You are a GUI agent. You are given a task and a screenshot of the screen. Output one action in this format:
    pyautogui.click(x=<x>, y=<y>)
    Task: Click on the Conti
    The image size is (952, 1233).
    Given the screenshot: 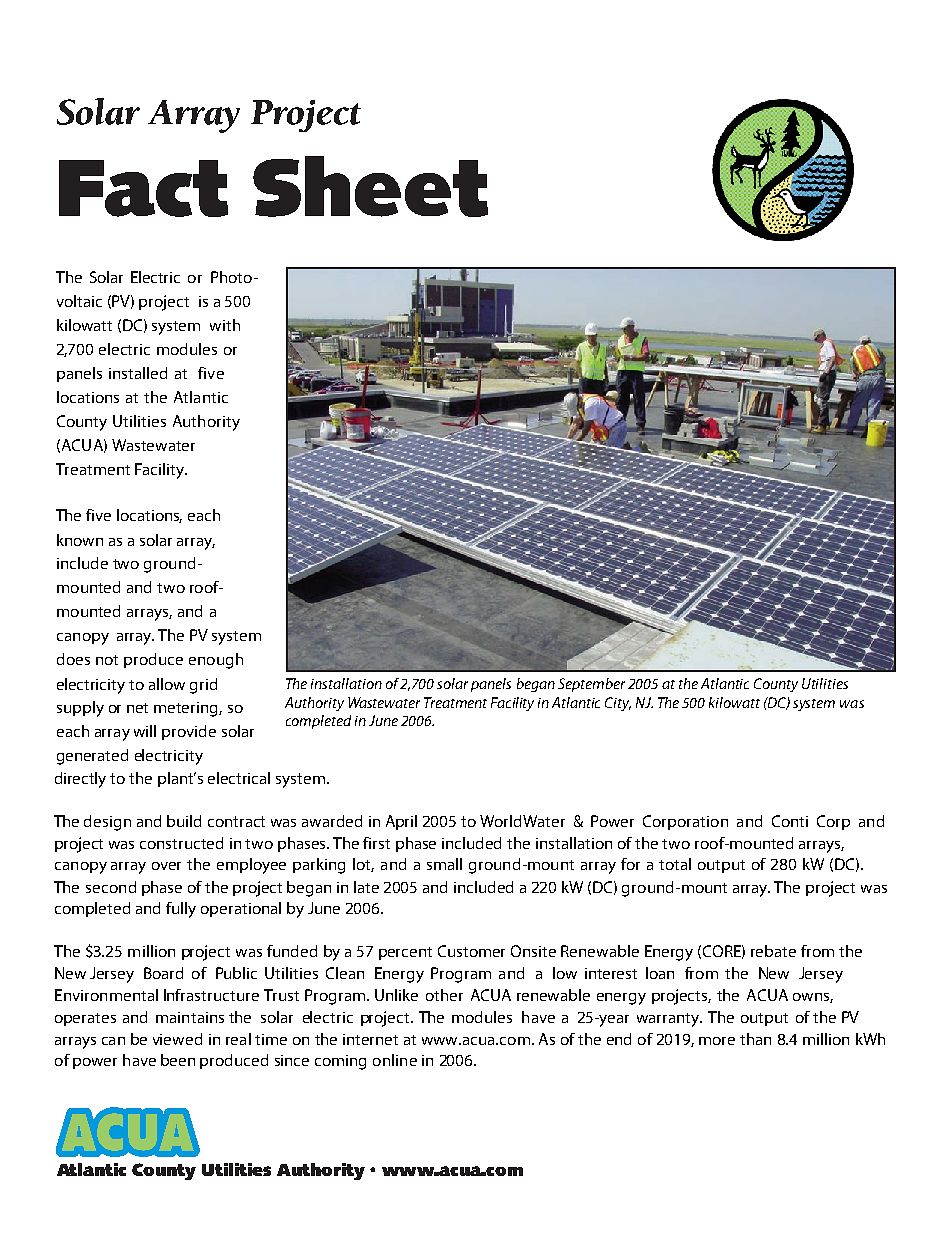 What is the action you would take?
    pyautogui.click(x=790, y=821)
